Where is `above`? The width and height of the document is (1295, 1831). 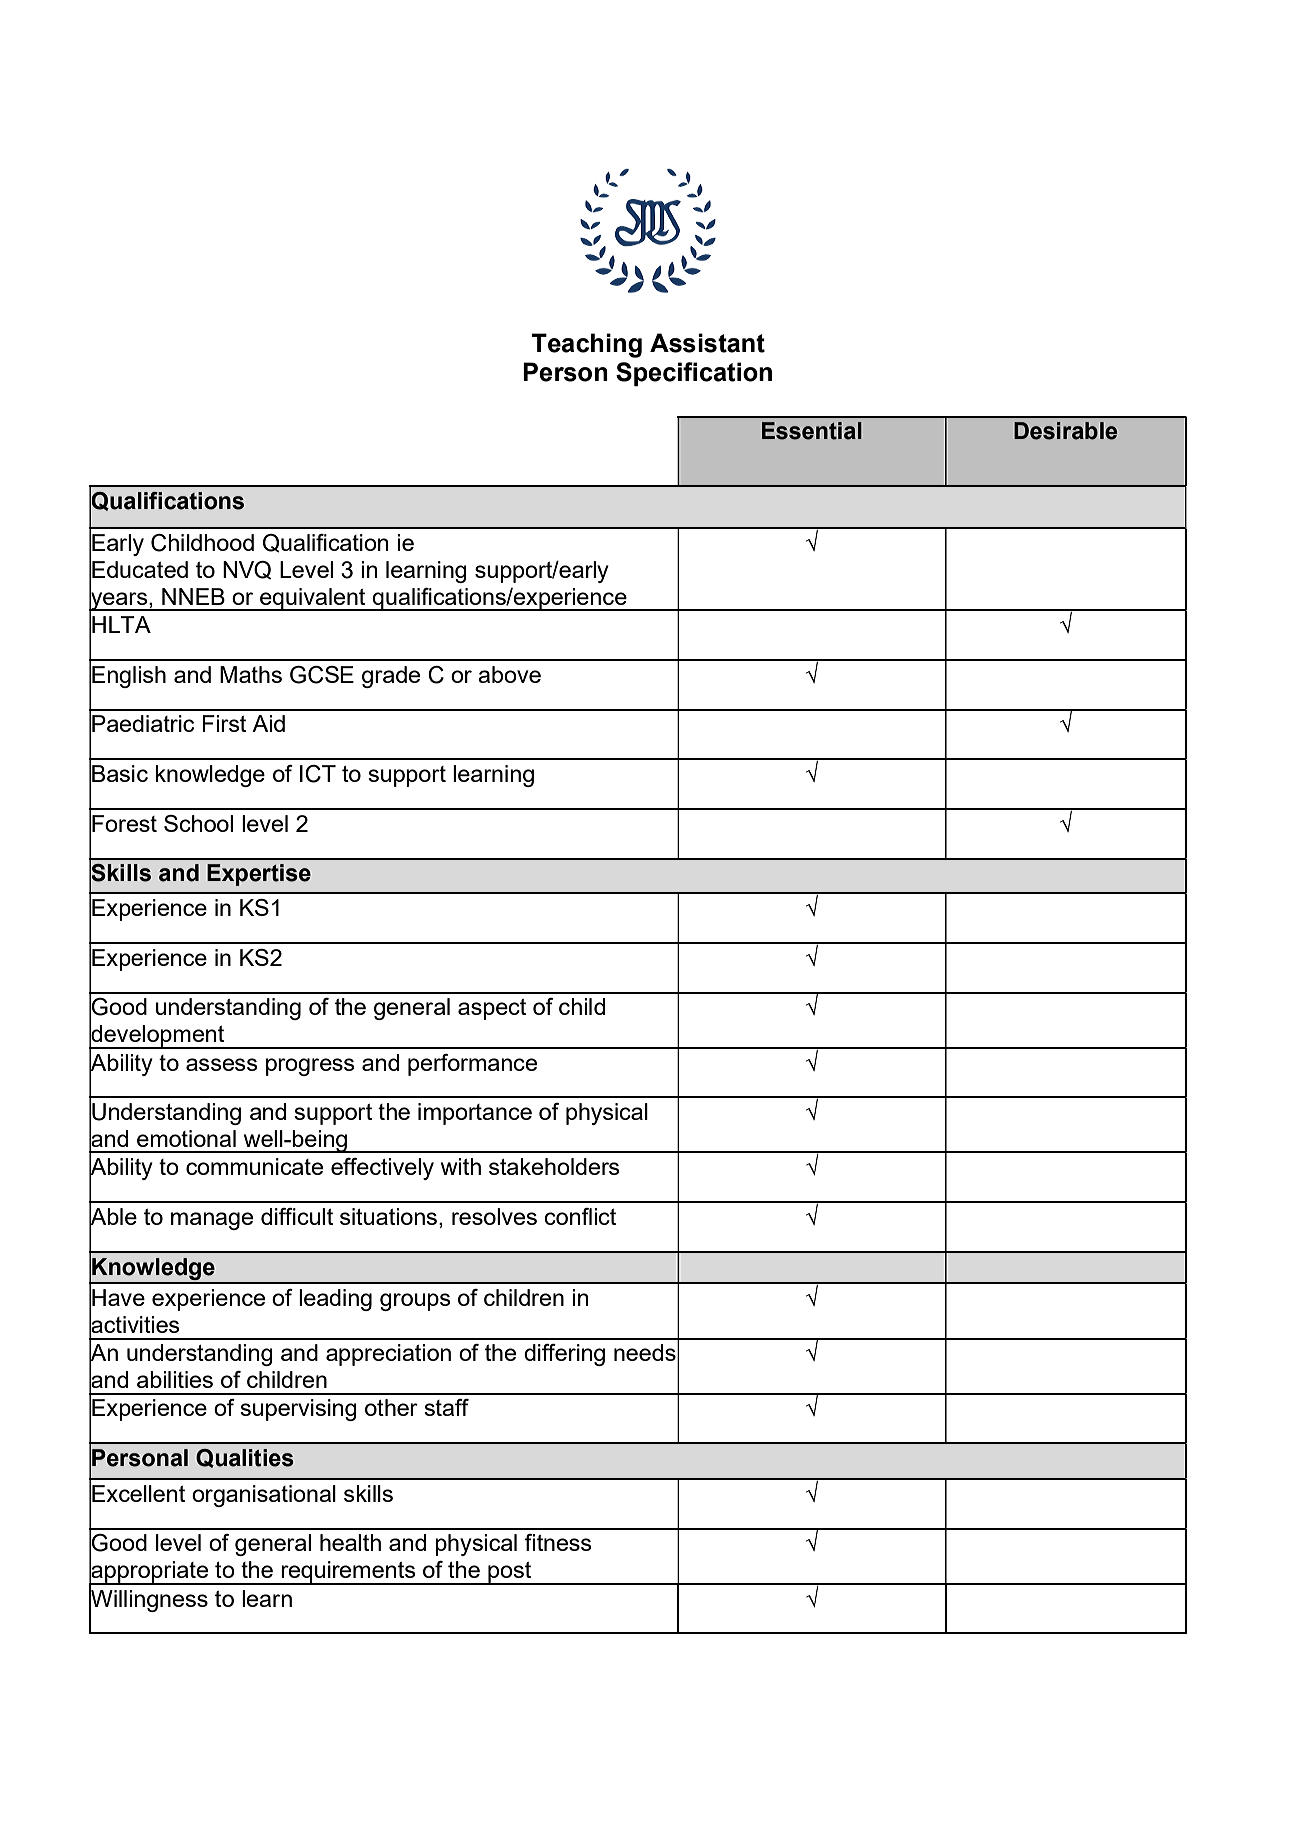 above is located at coordinates (509, 674).
